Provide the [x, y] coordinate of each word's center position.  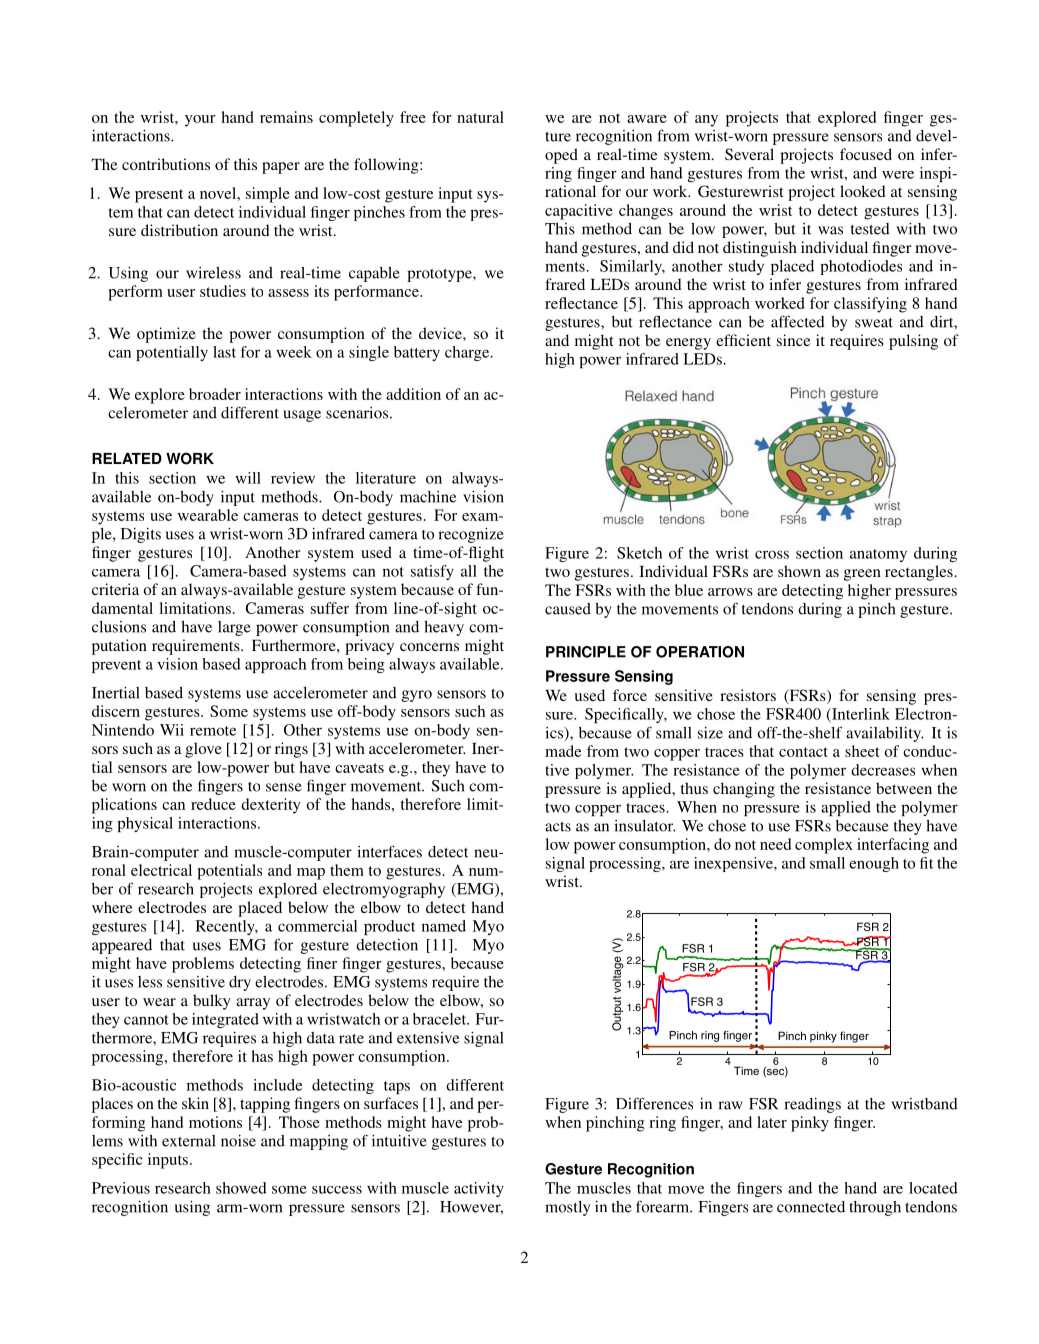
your [200, 121]
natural [480, 117]
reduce [213, 804]
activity [479, 1189]
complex [824, 846]
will [248, 478]
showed [241, 1188]
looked [863, 191]
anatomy [878, 555]
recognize [471, 535]
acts [558, 827]
